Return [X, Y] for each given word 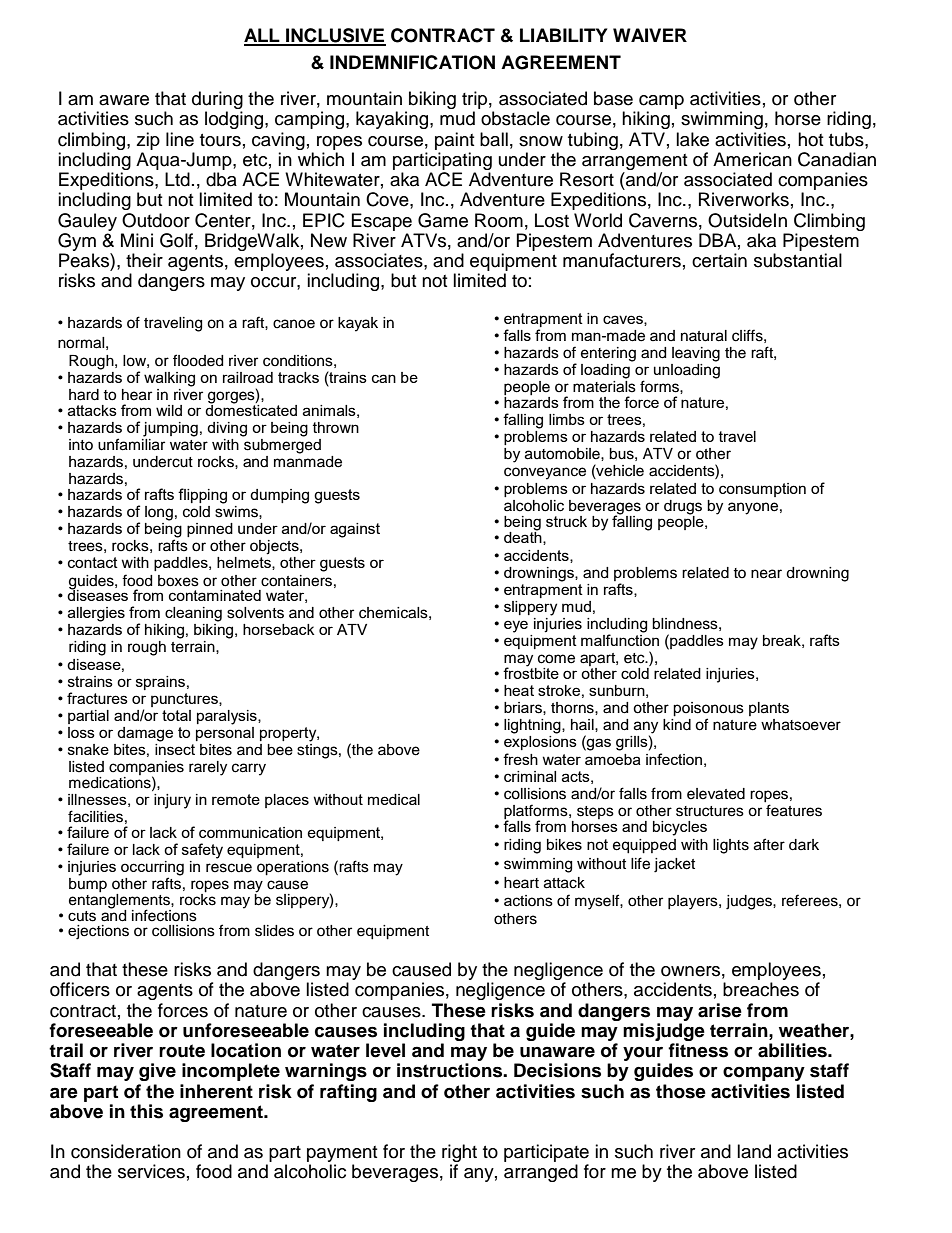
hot [810, 139]
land [754, 1151]
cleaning [193, 614]
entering [608, 354]
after [769, 844]
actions [528, 901]
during [217, 101]
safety [202, 851]
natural [704, 336]
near [766, 574]
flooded [198, 360]
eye [516, 626]
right [459, 1154]
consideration [126, 1151]
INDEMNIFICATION [412, 62]
